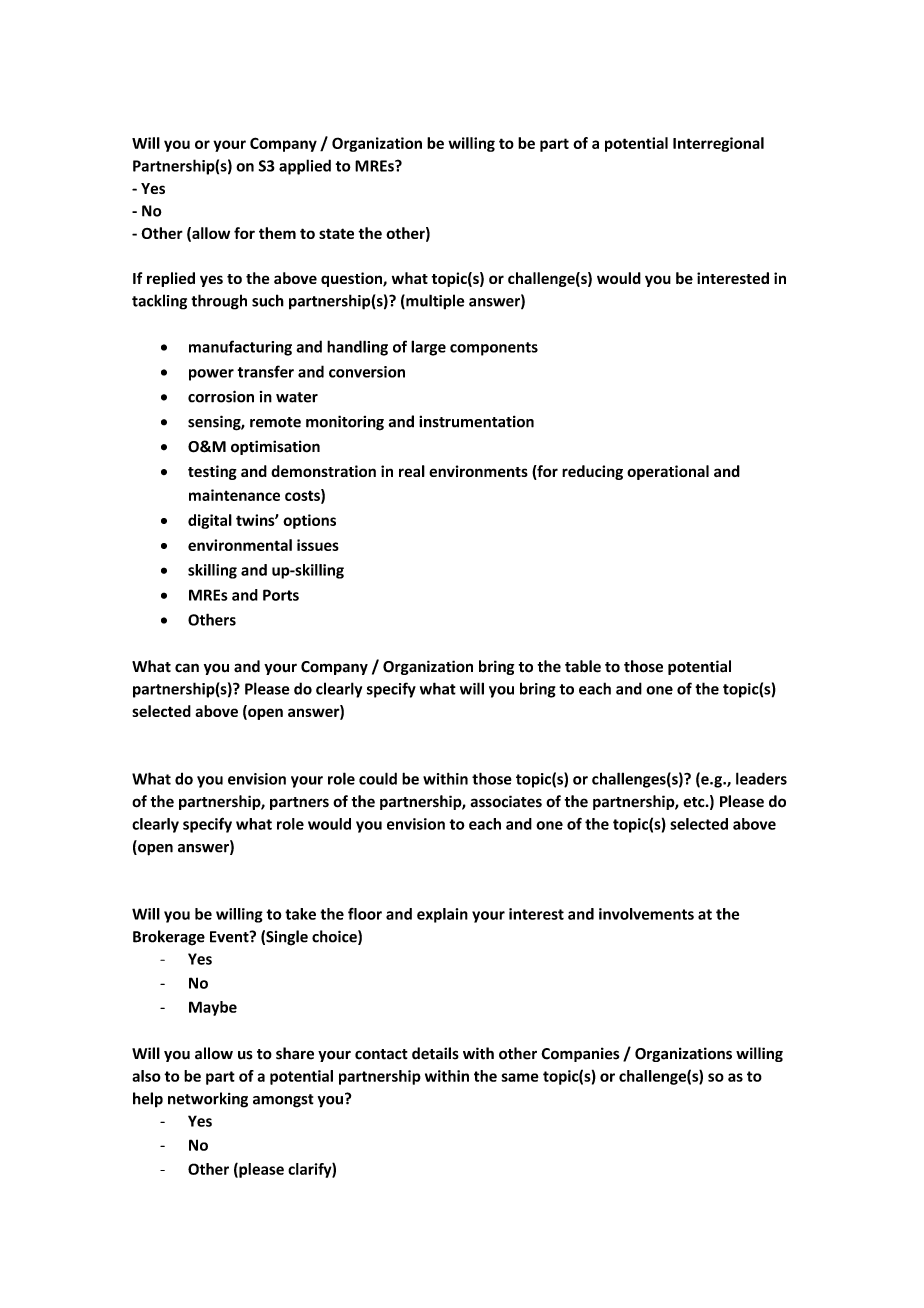 This screenshot has height=1308, width=924. Describe the element at coordinates (583, 666) in the screenshot. I see `table` at that location.
